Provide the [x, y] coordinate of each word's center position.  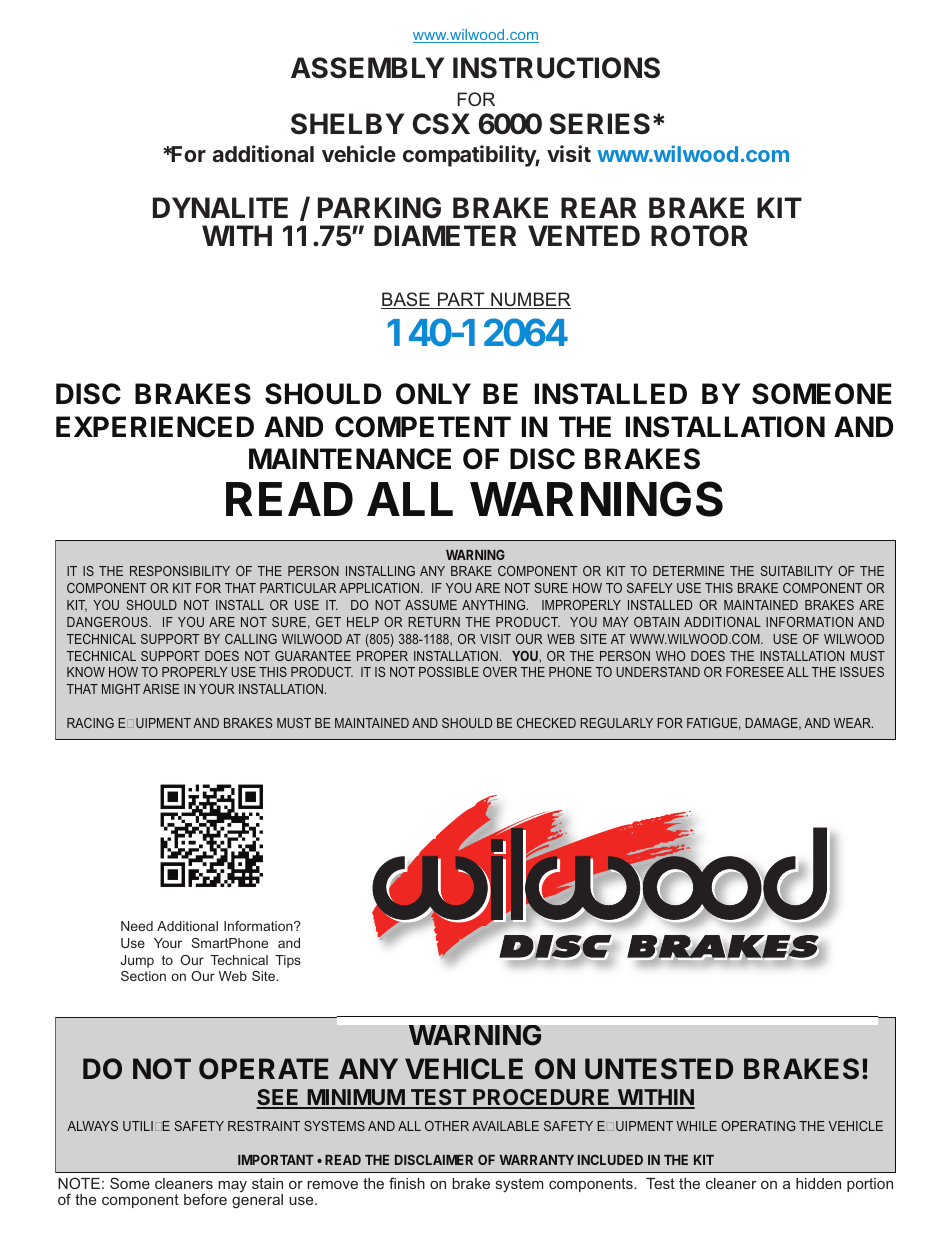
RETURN [434, 622]
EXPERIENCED [155, 427]
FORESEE [755, 672]
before [205, 1199]
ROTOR [699, 236]
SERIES [599, 124]
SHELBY [347, 124]
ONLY [433, 394]
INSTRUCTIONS [556, 68]
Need [137, 926]
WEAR [853, 723]
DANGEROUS [108, 622]
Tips [288, 961]
